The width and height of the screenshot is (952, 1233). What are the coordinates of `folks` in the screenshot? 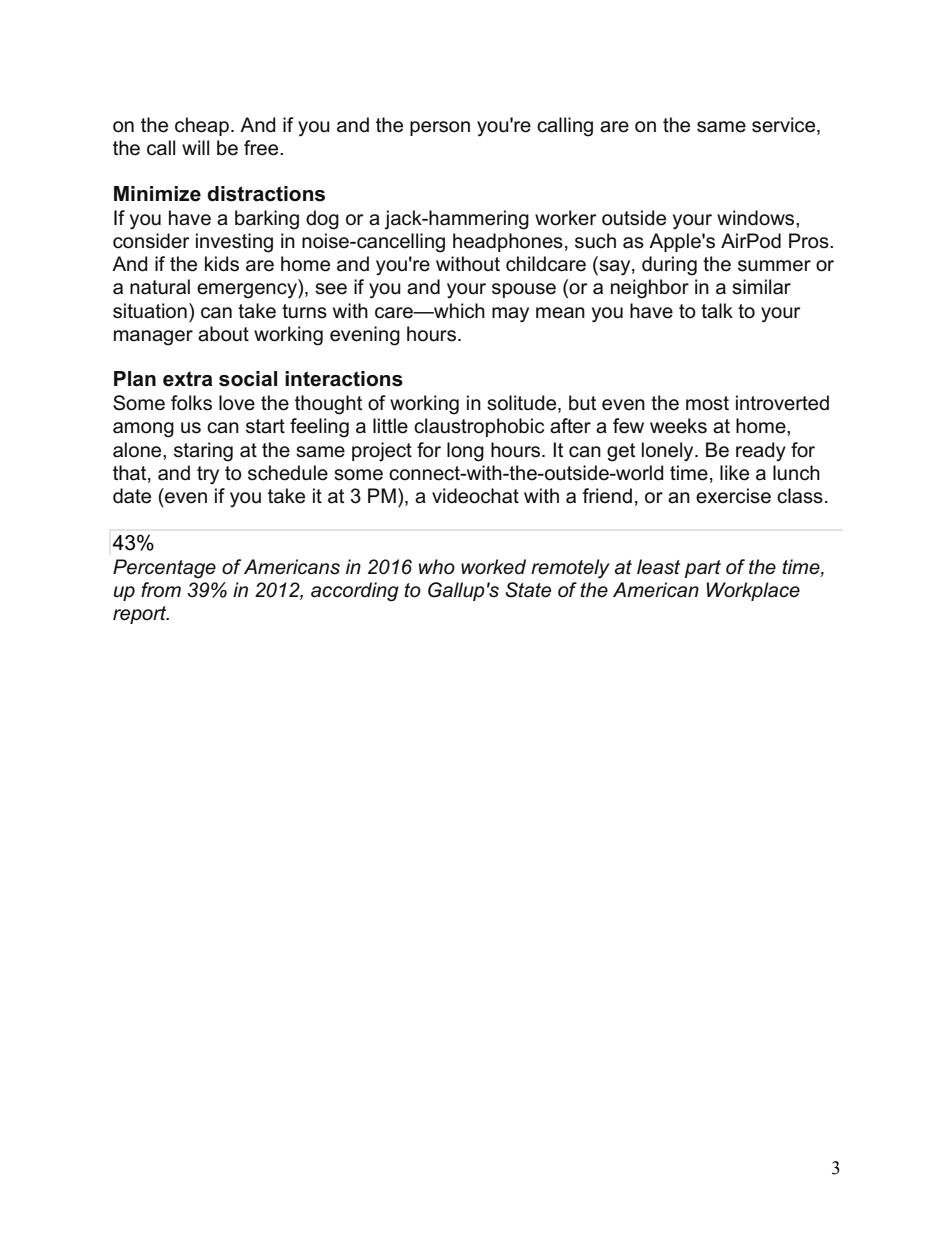 It's located at (191, 403).
